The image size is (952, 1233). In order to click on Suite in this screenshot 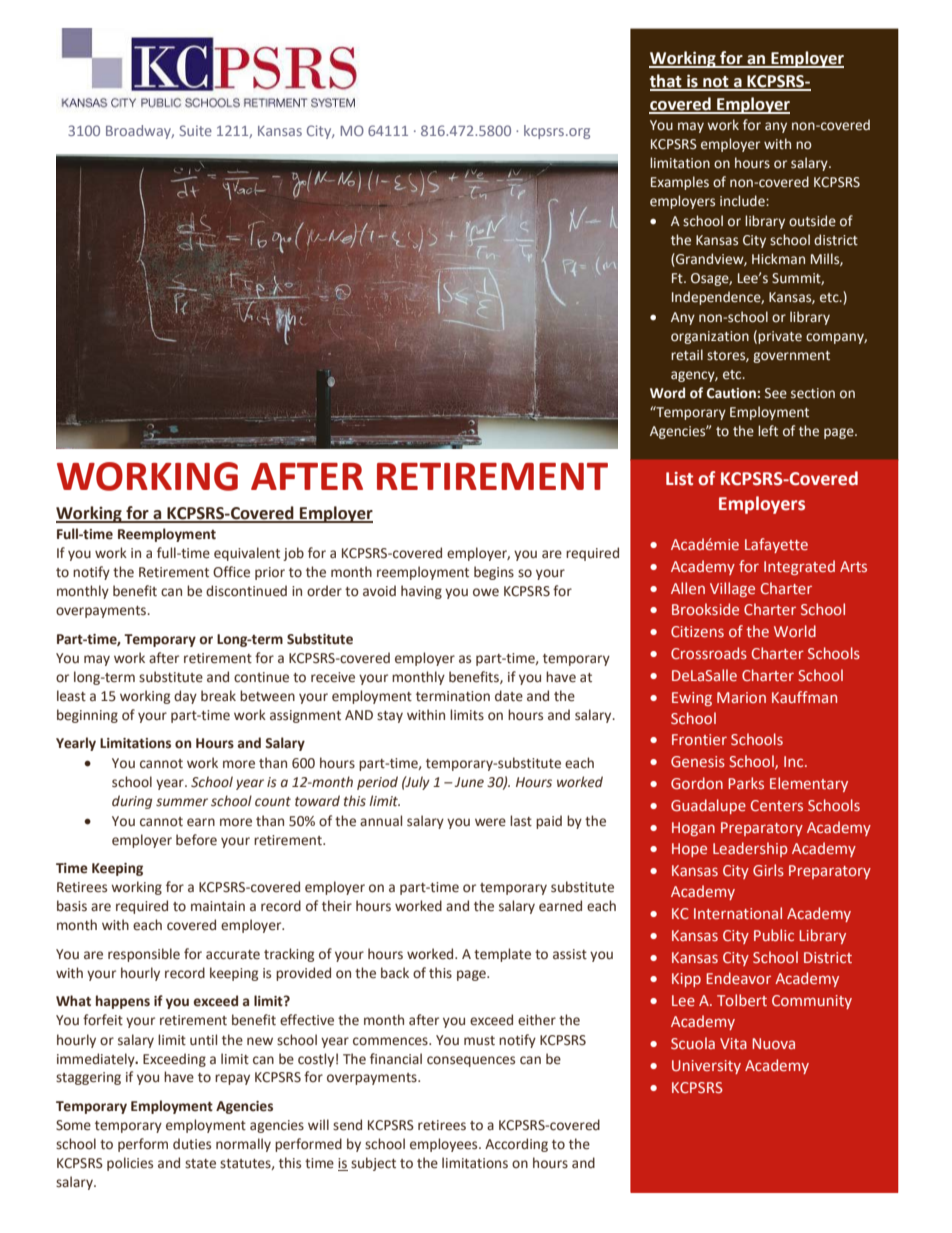, I will do `click(196, 130)`.
